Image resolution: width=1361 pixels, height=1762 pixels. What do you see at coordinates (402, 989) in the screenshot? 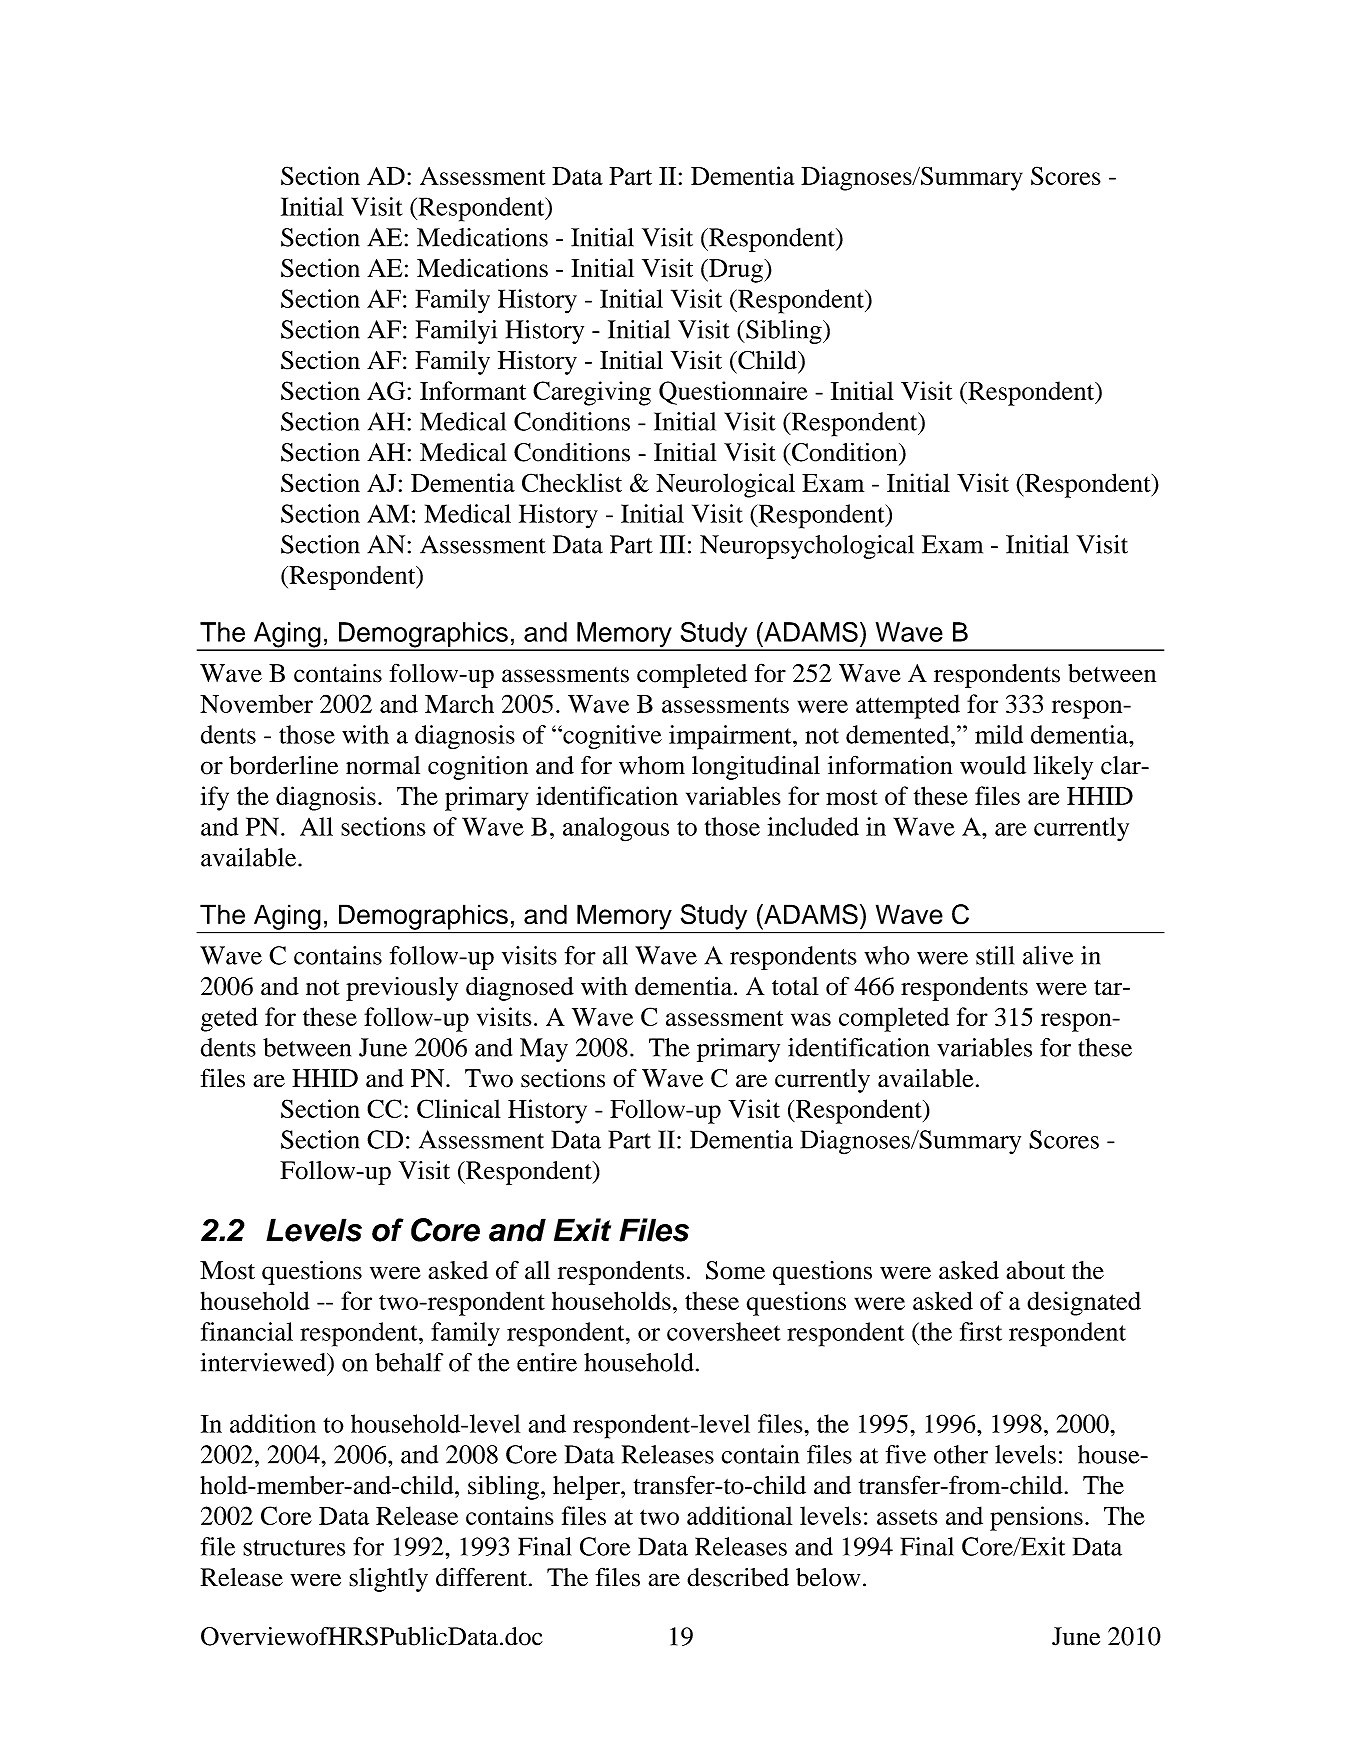
I see `previously` at bounding box center [402, 989].
